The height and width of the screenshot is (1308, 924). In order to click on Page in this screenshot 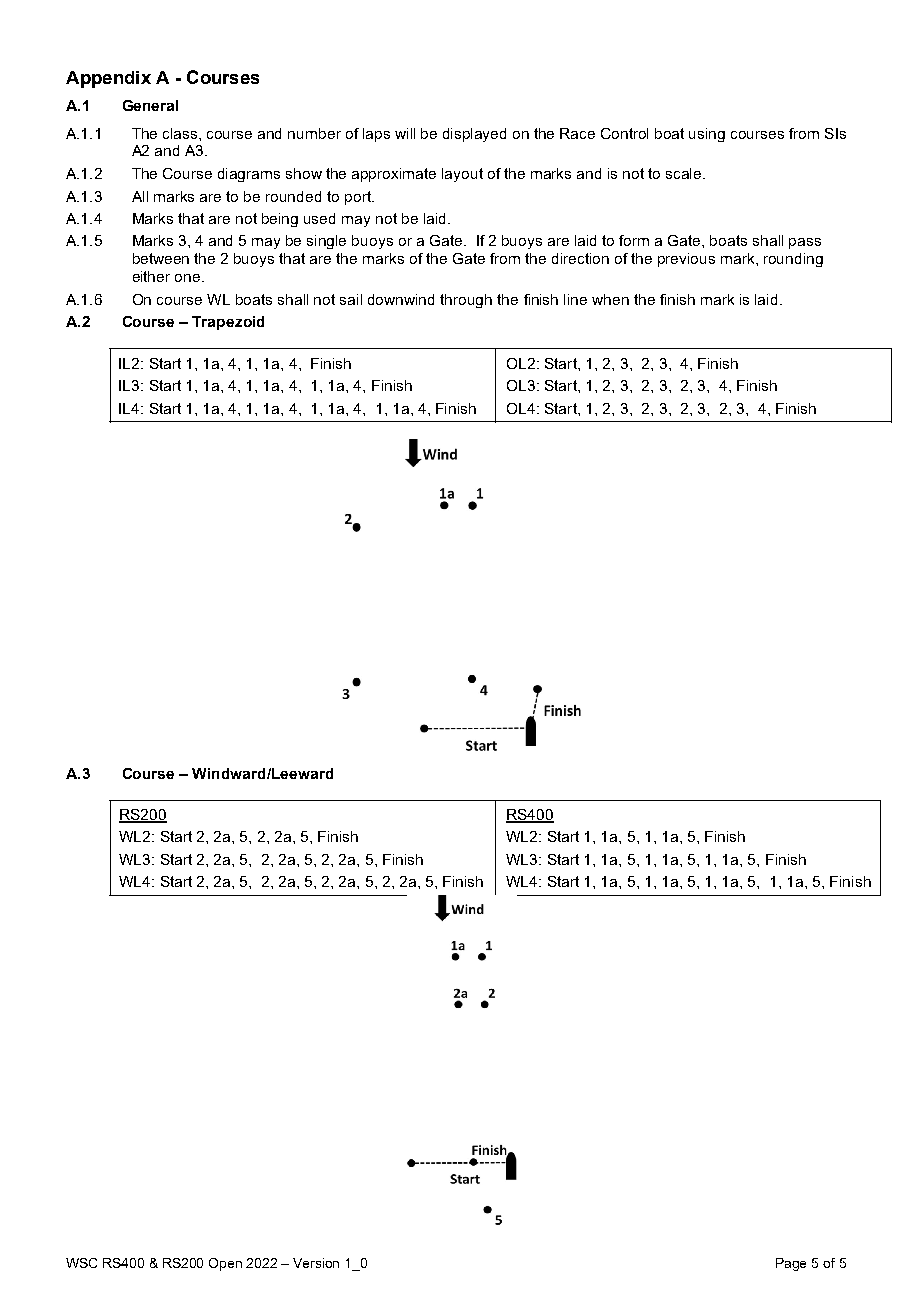, I will do `click(791, 1264)`.
